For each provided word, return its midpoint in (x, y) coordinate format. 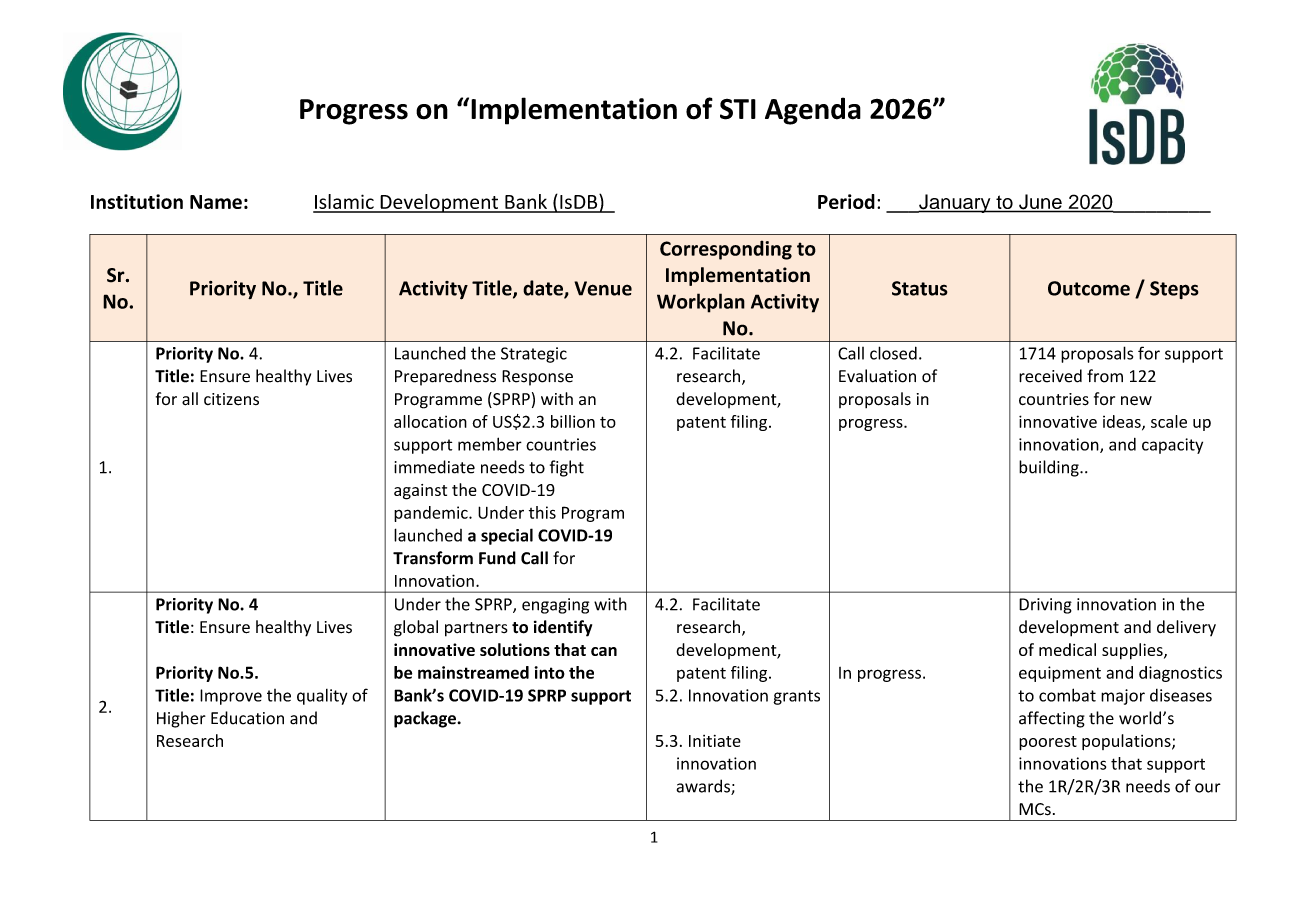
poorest (1048, 743)
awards (704, 787)
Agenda (813, 111)
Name (216, 202)
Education (247, 718)
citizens (231, 399)
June (1040, 203)
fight (567, 468)
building (1050, 468)
